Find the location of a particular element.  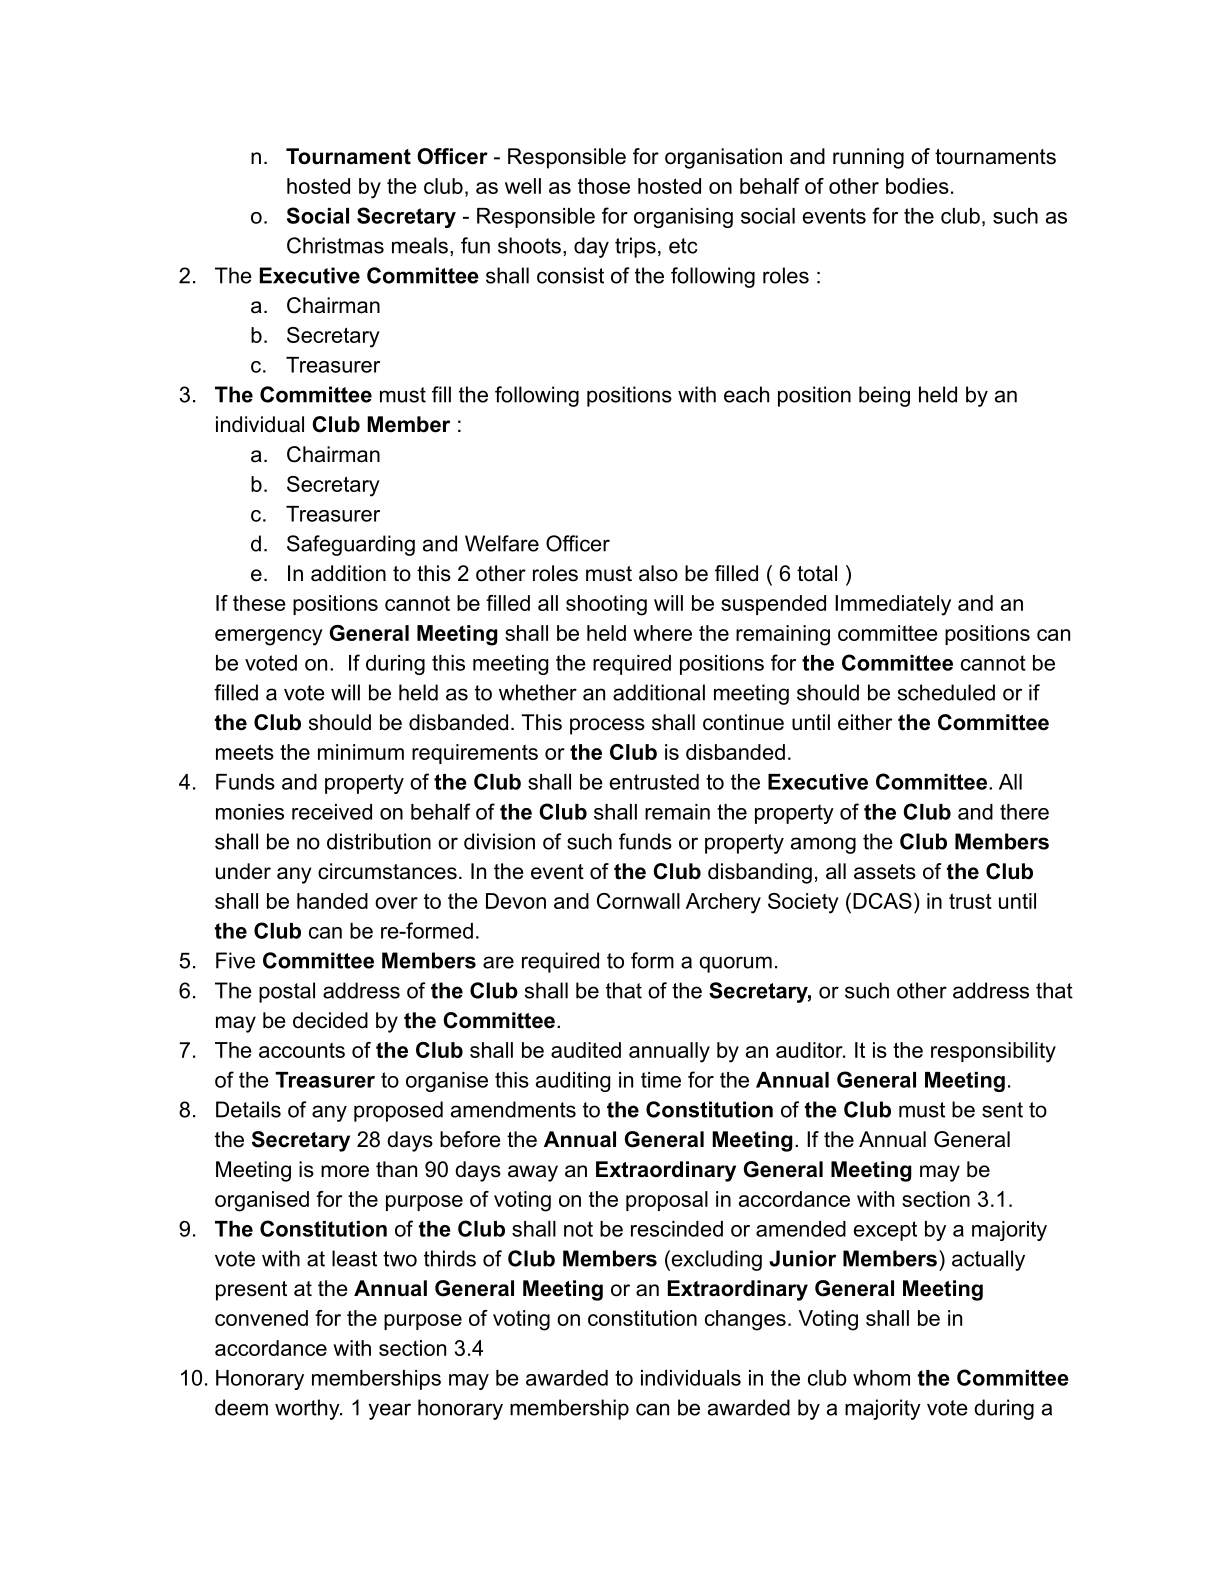

there is located at coordinates (1024, 812).
